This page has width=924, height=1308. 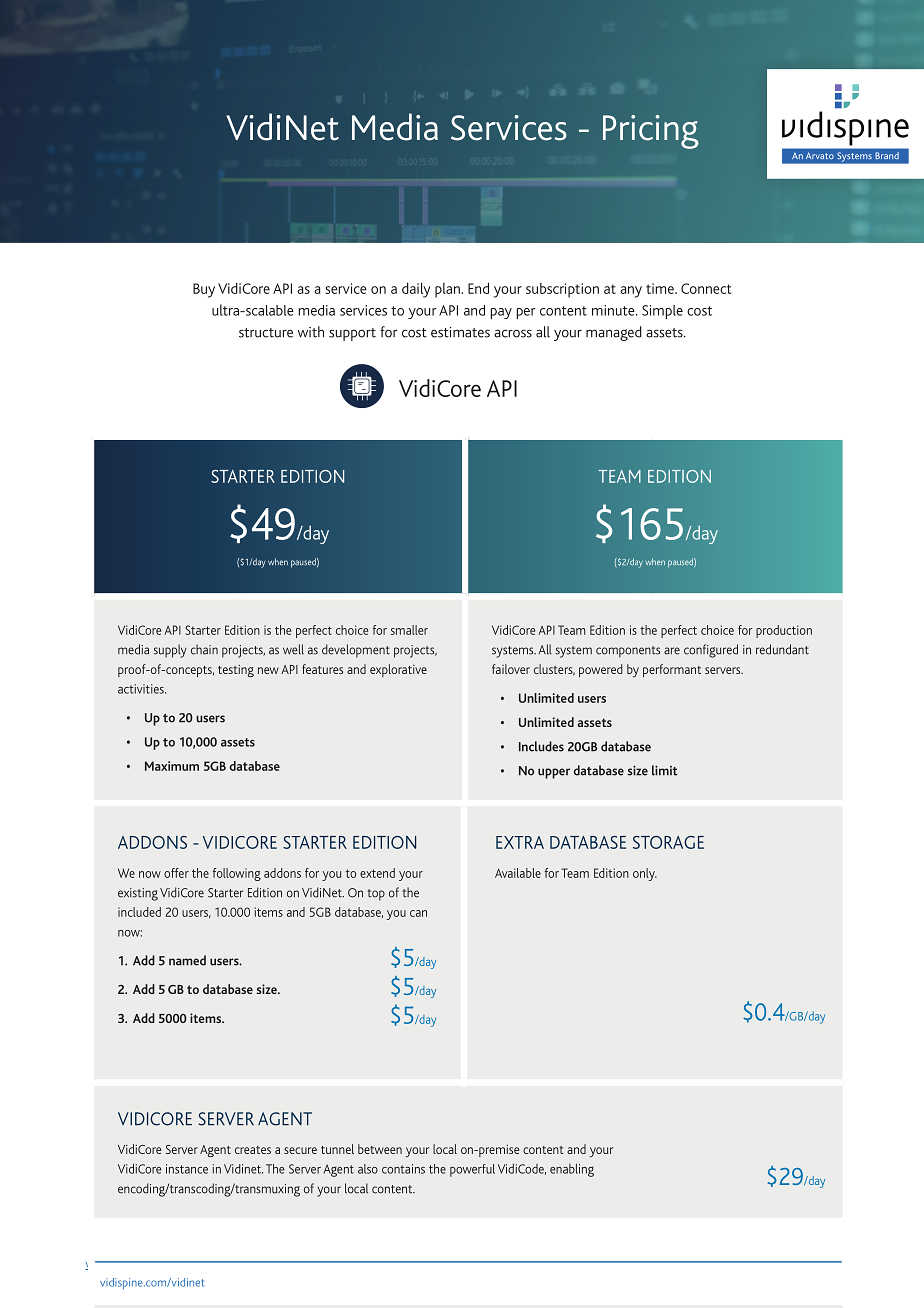 What do you see at coordinates (672, 1262) in the page?
I see `information` at bounding box center [672, 1262].
